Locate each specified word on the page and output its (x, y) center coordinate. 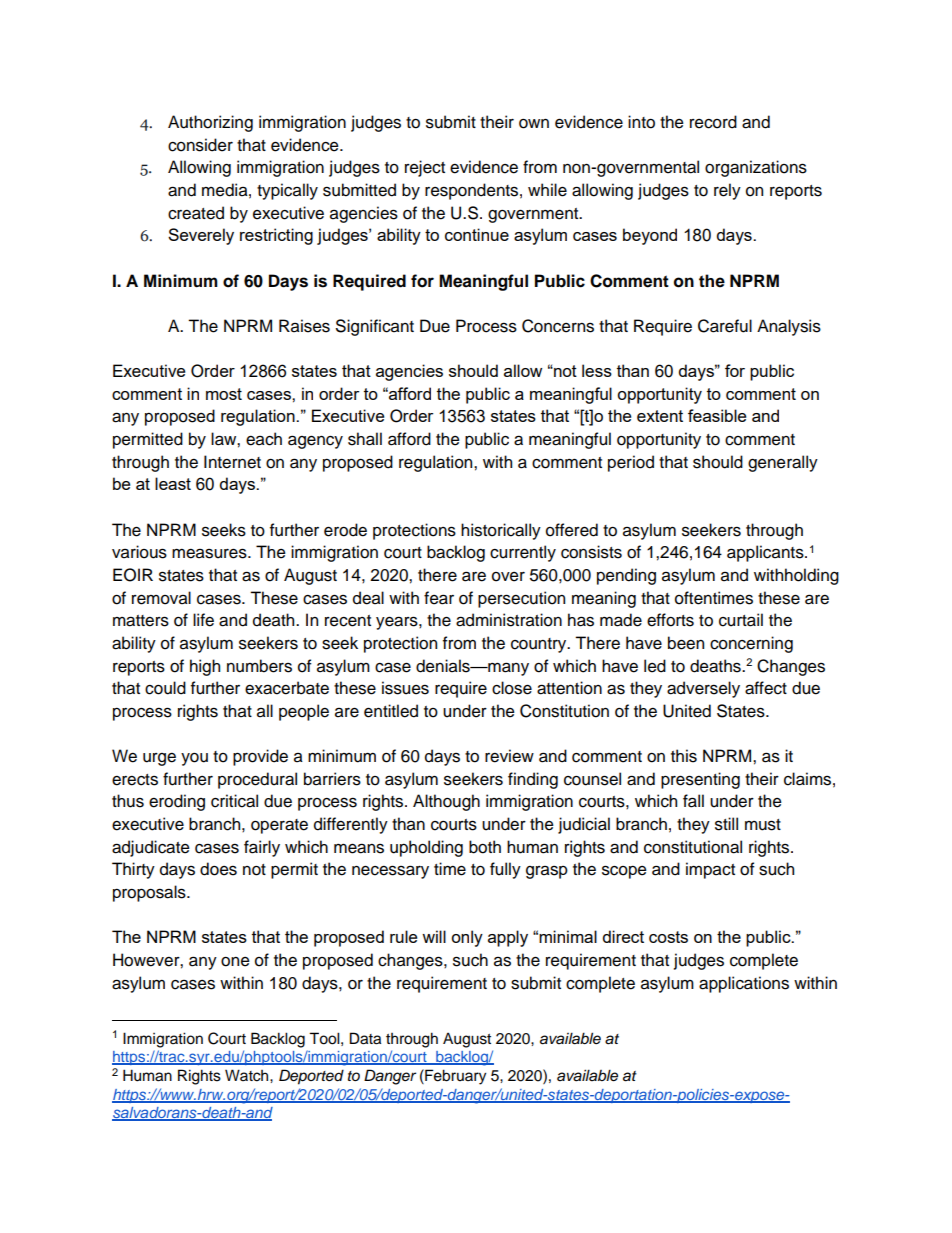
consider (200, 145)
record (713, 122)
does (218, 869)
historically (501, 531)
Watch (248, 1075)
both (485, 847)
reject (425, 168)
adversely (703, 689)
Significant (375, 327)
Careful (725, 326)
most (224, 394)
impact (710, 870)
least (173, 483)
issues (405, 688)
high (205, 667)
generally (783, 463)
